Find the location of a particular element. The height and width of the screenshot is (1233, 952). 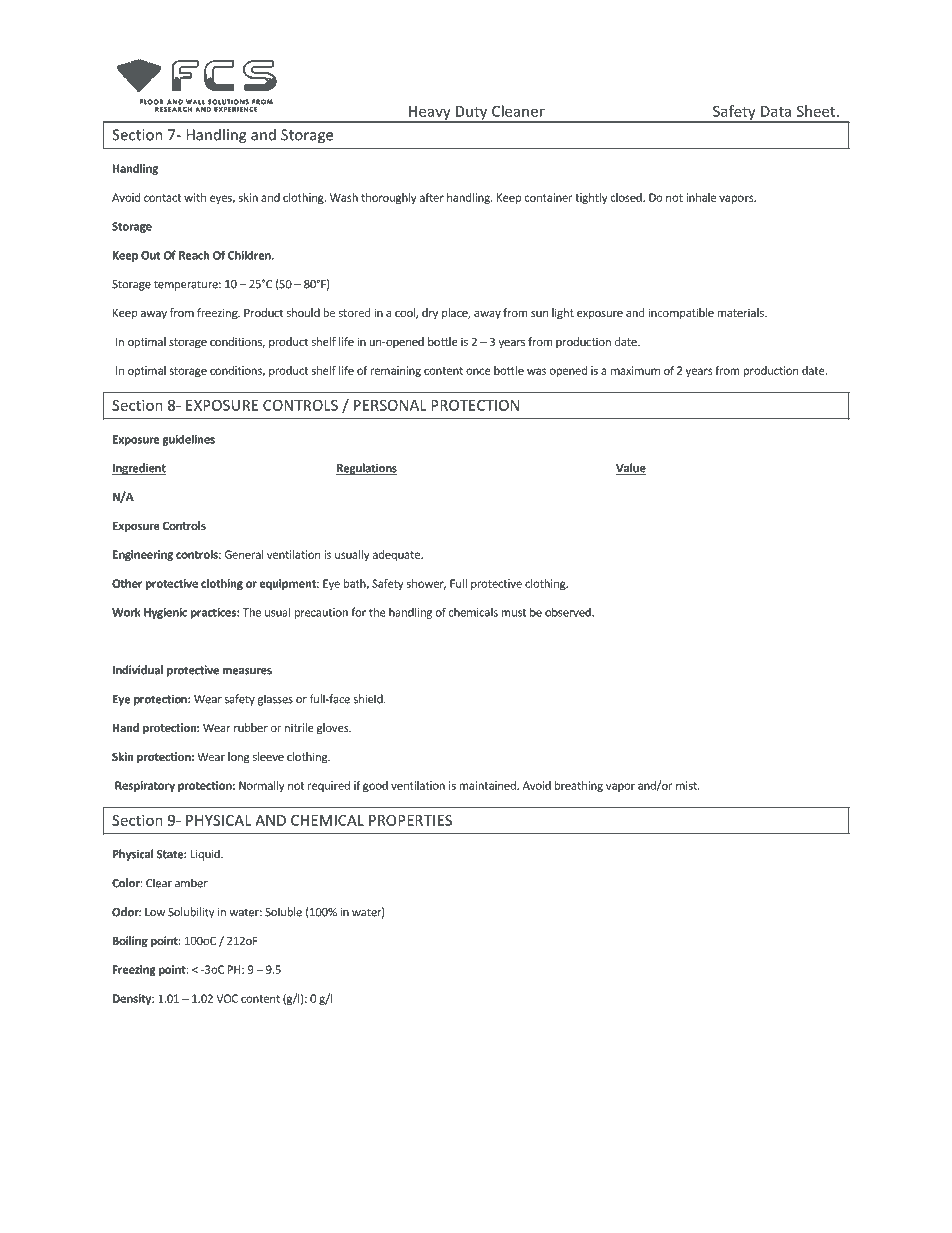

Data is located at coordinates (776, 111).
